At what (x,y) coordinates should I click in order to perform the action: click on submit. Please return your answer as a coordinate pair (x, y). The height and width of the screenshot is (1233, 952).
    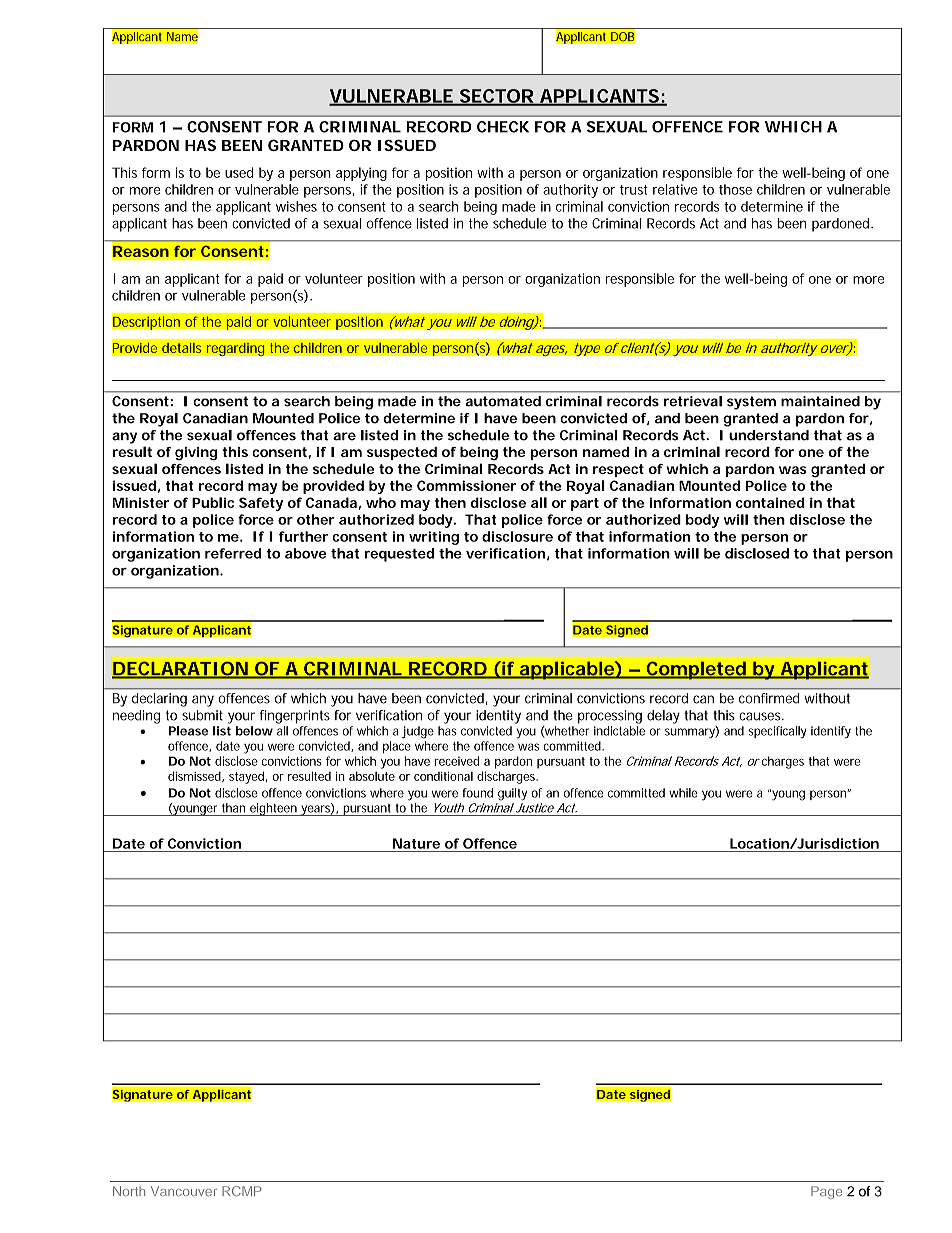
    Looking at the image, I should click on (202, 715).
